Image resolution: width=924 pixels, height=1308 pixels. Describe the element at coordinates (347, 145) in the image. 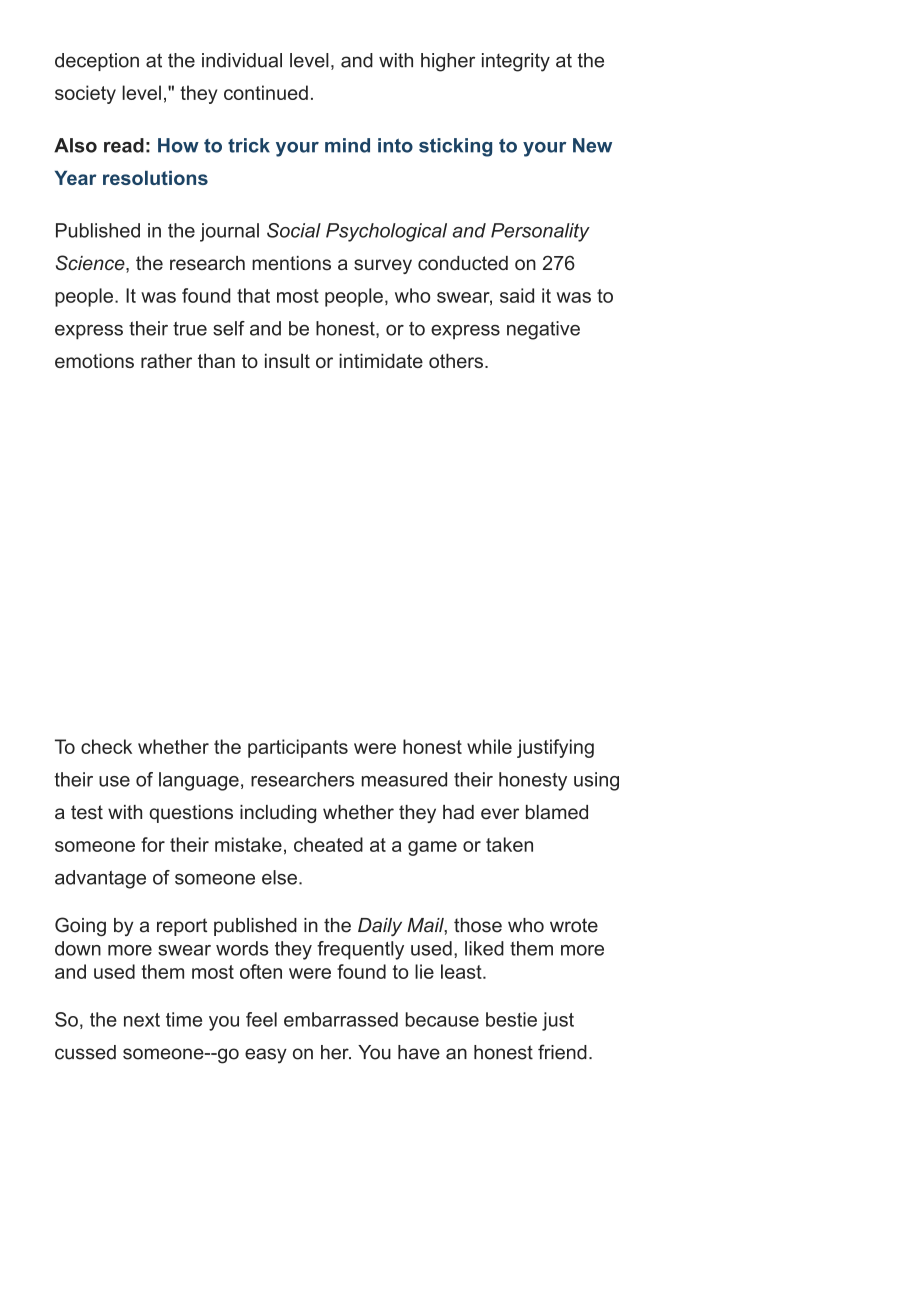

I see `mind` at that location.
